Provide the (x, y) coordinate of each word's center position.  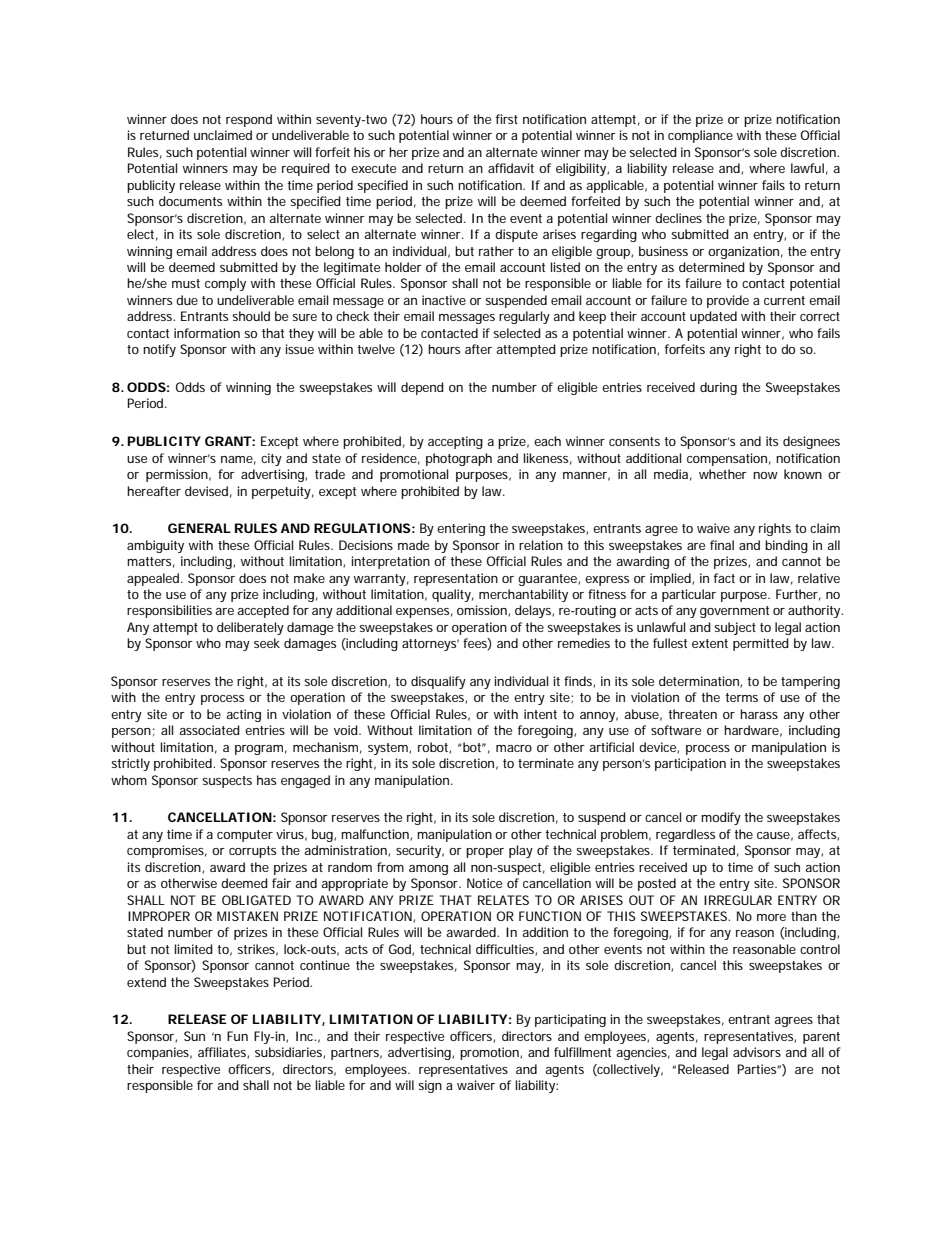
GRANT (228, 441)
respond (249, 120)
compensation (727, 459)
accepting (455, 442)
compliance (700, 136)
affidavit (511, 168)
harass (759, 714)
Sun (194, 1036)
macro (514, 748)
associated (209, 730)
